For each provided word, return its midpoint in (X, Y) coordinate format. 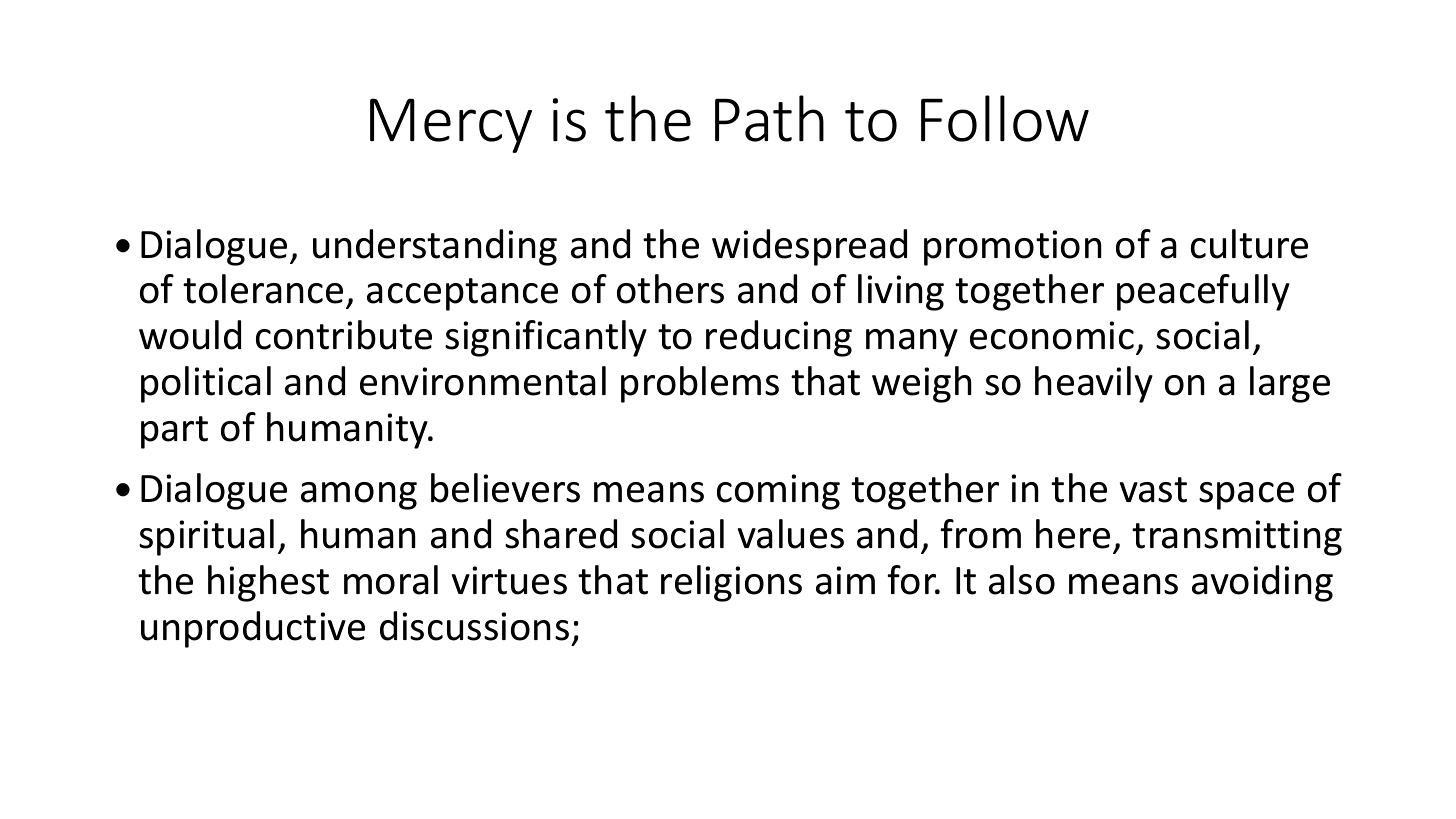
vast (1153, 490)
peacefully (1203, 292)
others (670, 289)
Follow (1005, 118)
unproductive (253, 629)
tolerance (263, 289)
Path (769, 118)
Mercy (451, 125)
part (174, 432)
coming (778, 492)
